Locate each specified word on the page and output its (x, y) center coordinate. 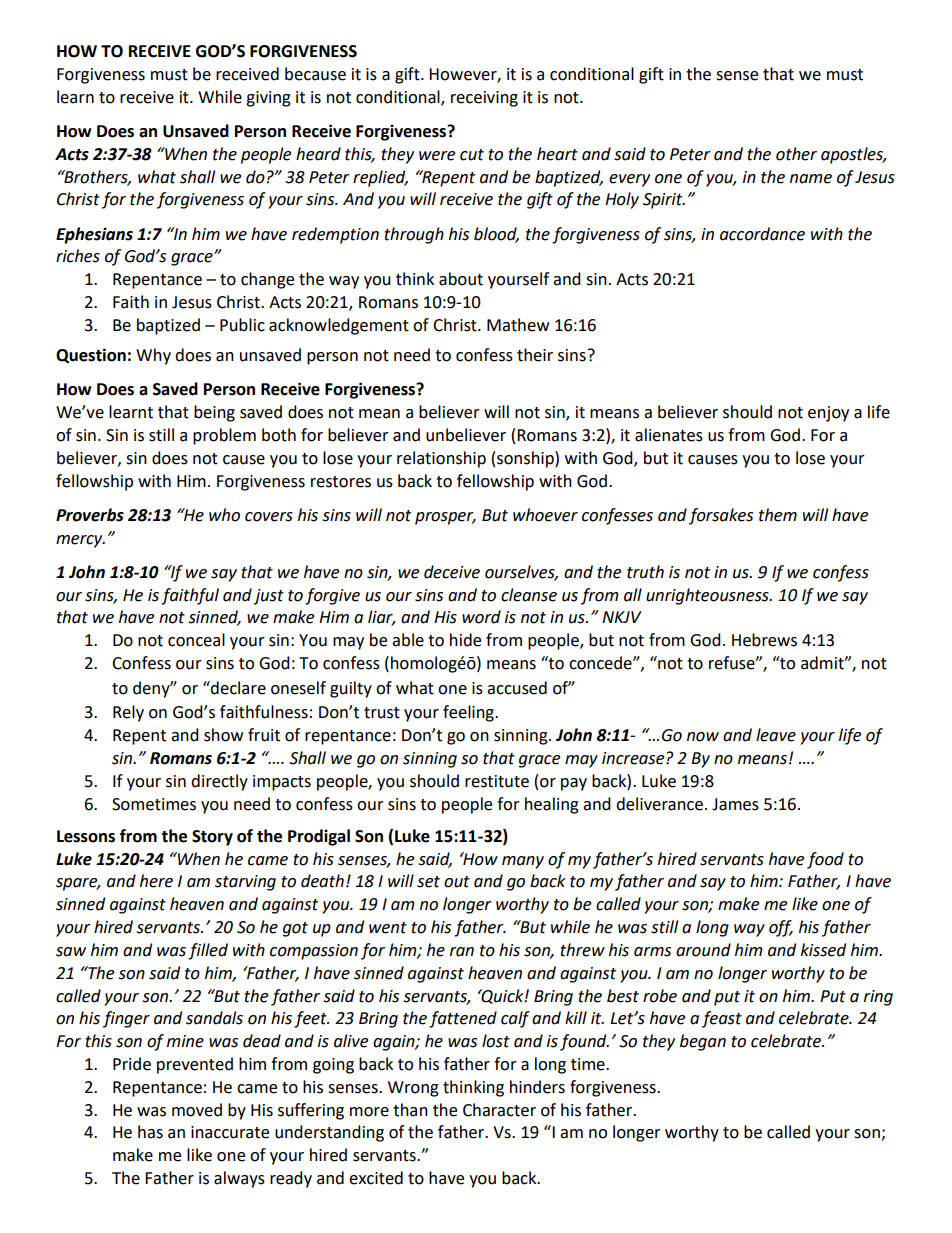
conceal (196, 640)
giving (268, 99)
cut (472, 155)
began (703, 1042)
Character (499, 1110)
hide (465, 640)
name (811, 179)
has (150, 1132)
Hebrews (764, 640)
